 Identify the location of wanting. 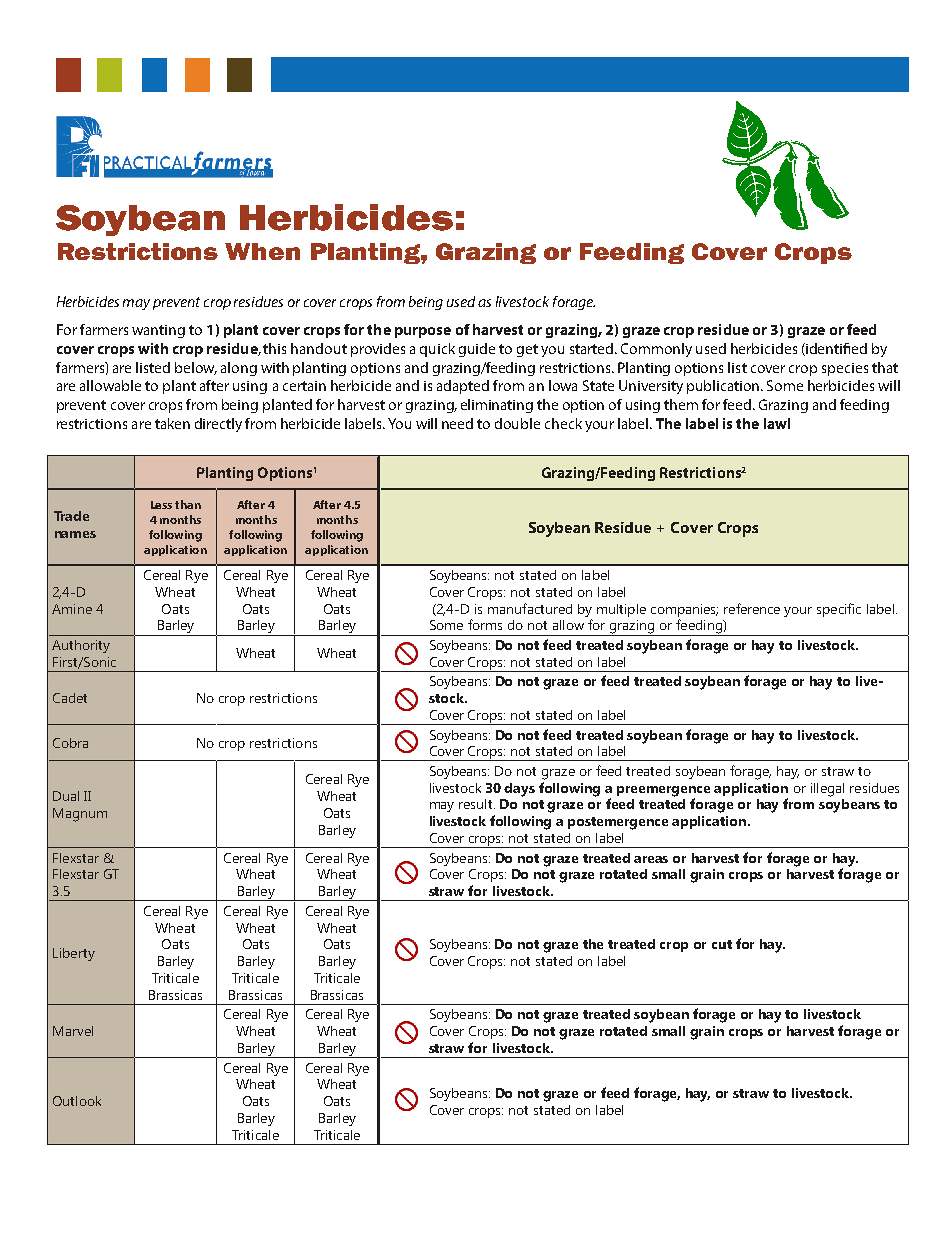
(158, 331).
